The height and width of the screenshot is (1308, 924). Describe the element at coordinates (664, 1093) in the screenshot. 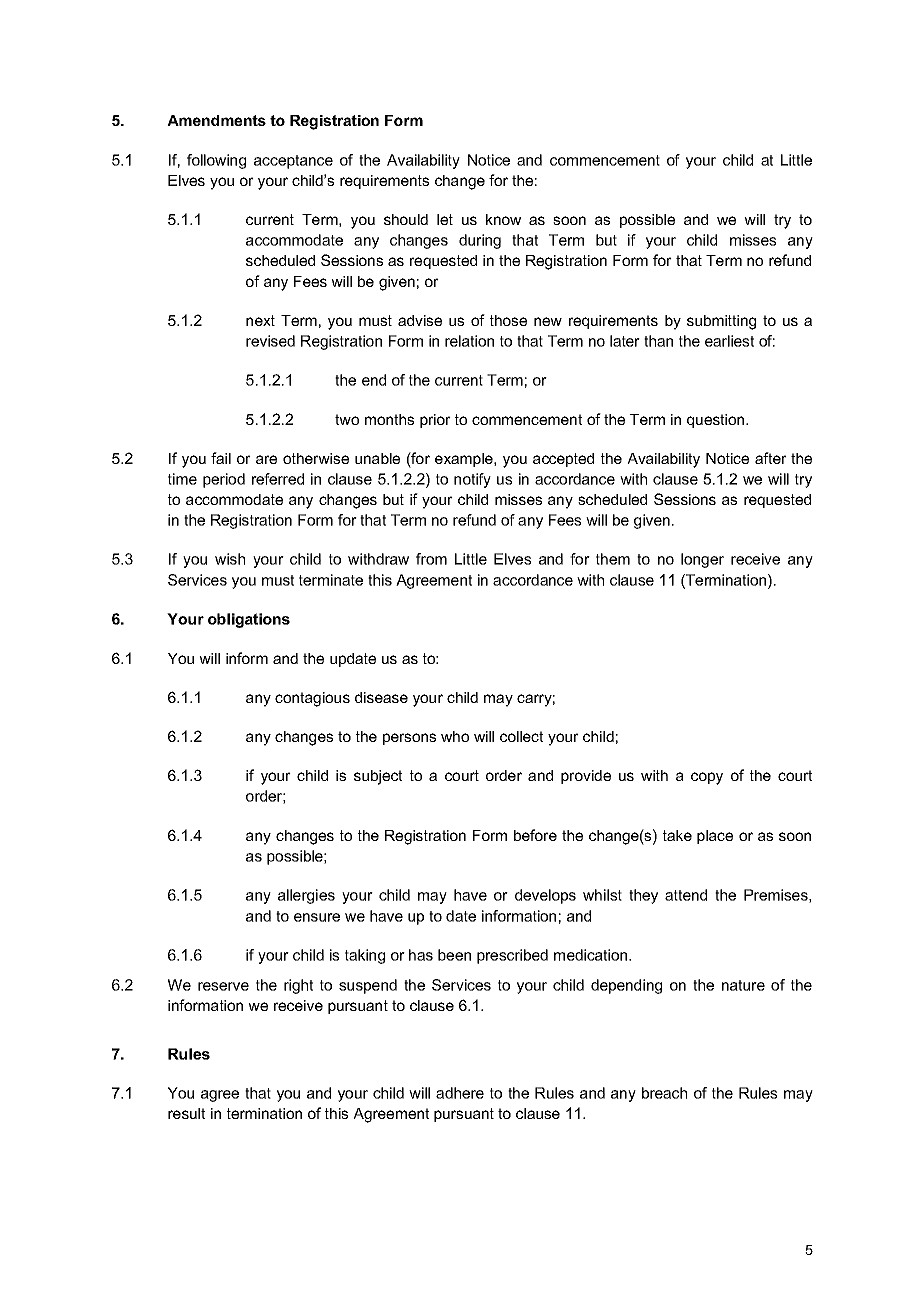

I see `breach` at that location.
